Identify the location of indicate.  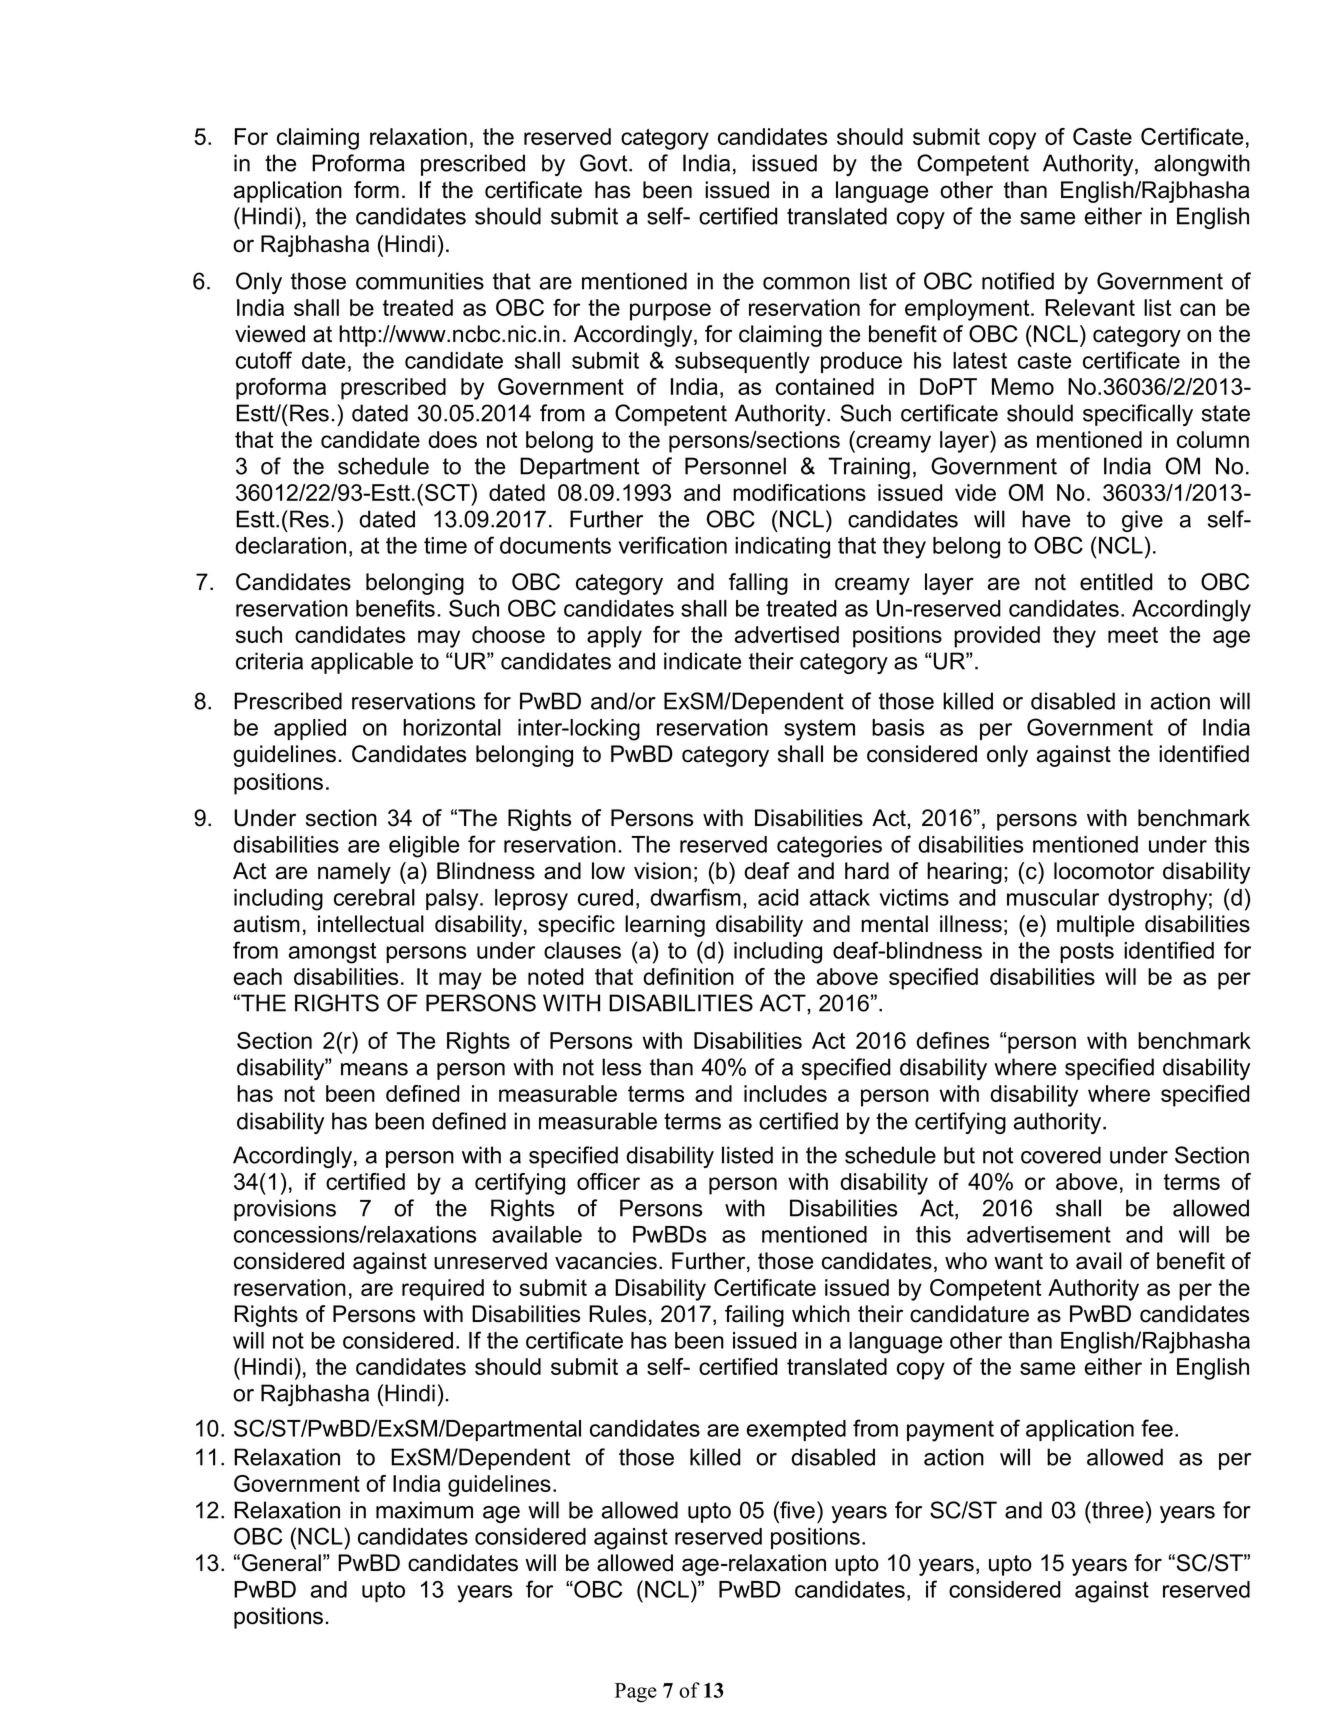
(702, 661).
